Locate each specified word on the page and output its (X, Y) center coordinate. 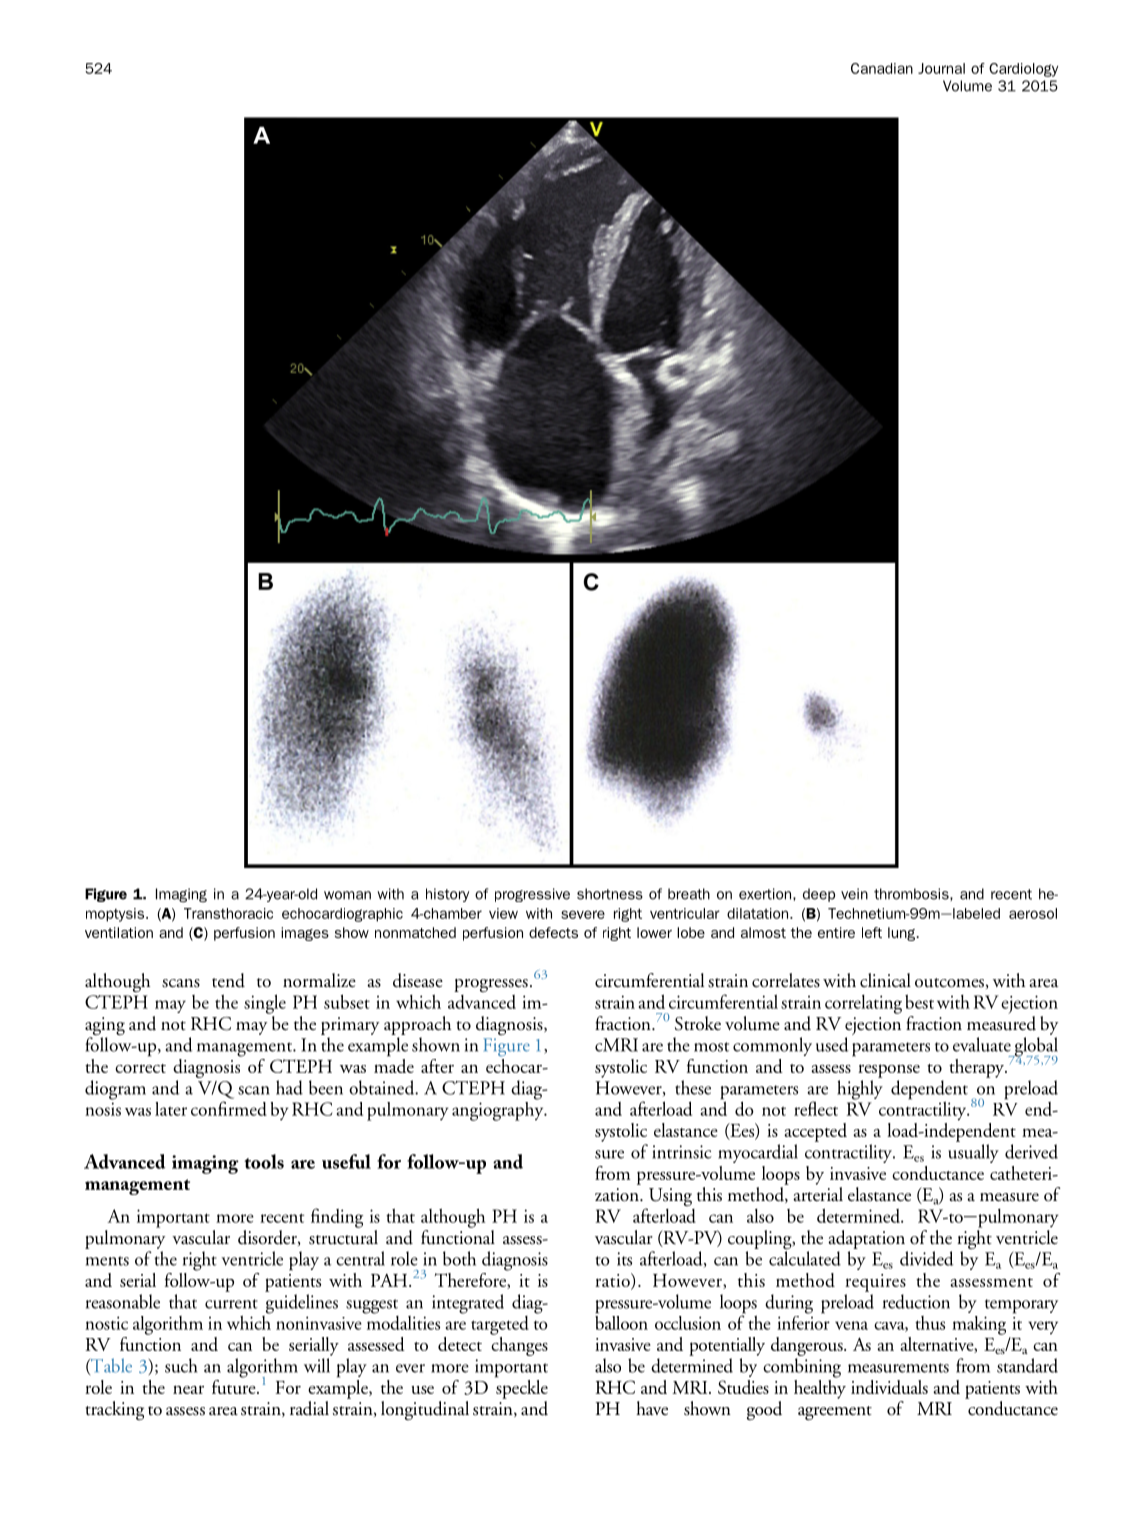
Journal (941, 68)
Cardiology (1023, 70)
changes (519, 1345)
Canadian (882, 68)
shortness (610, 894)
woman (347, 895)
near (188, 1389)
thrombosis (912, 894)
